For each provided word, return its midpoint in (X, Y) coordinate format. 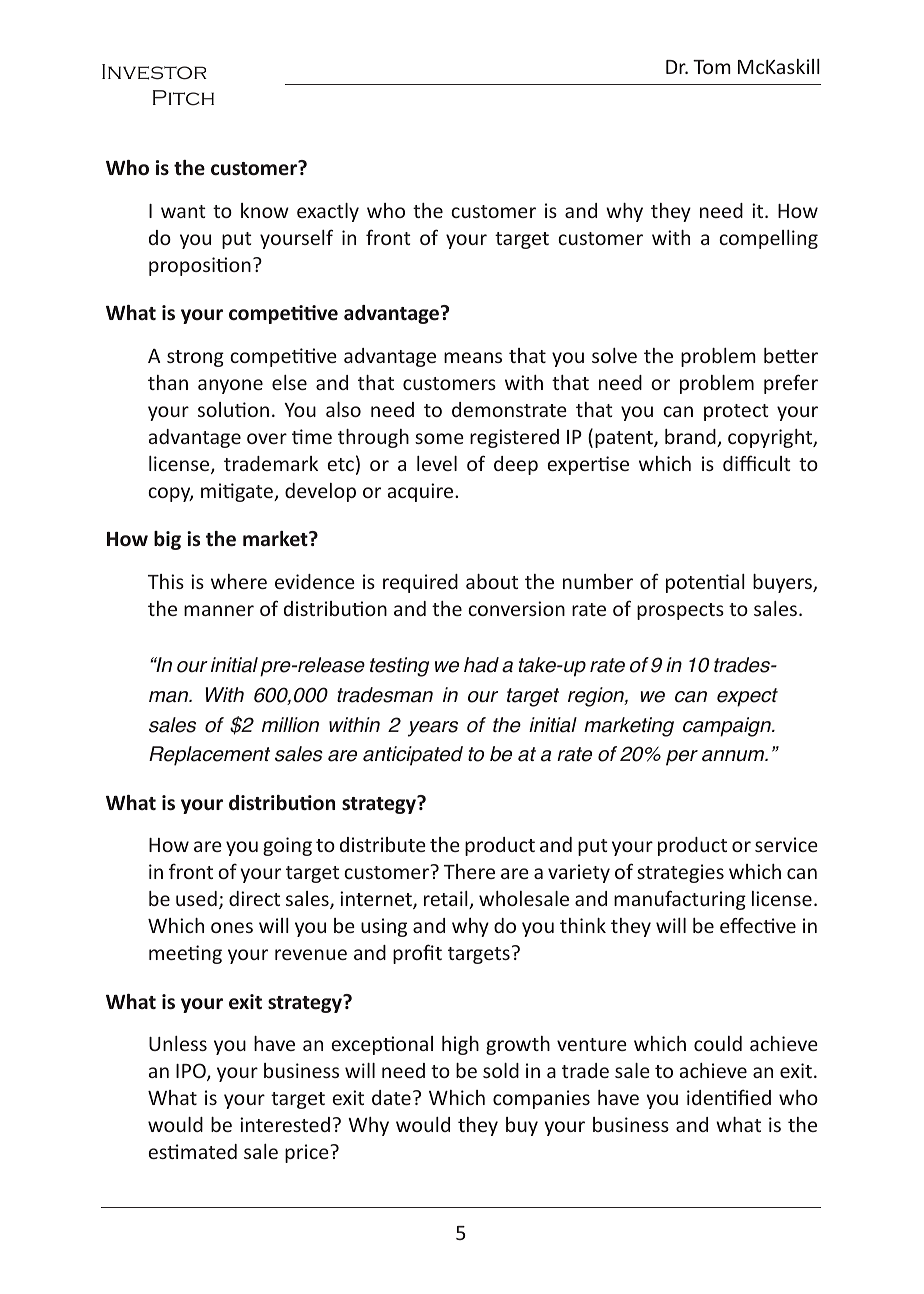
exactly (328, 212)
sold (501, 1070)
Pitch (183, 98)
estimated (193, 1151)
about (492, 581)
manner (219, 610)
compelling (768, 239)
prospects (680, 611)
